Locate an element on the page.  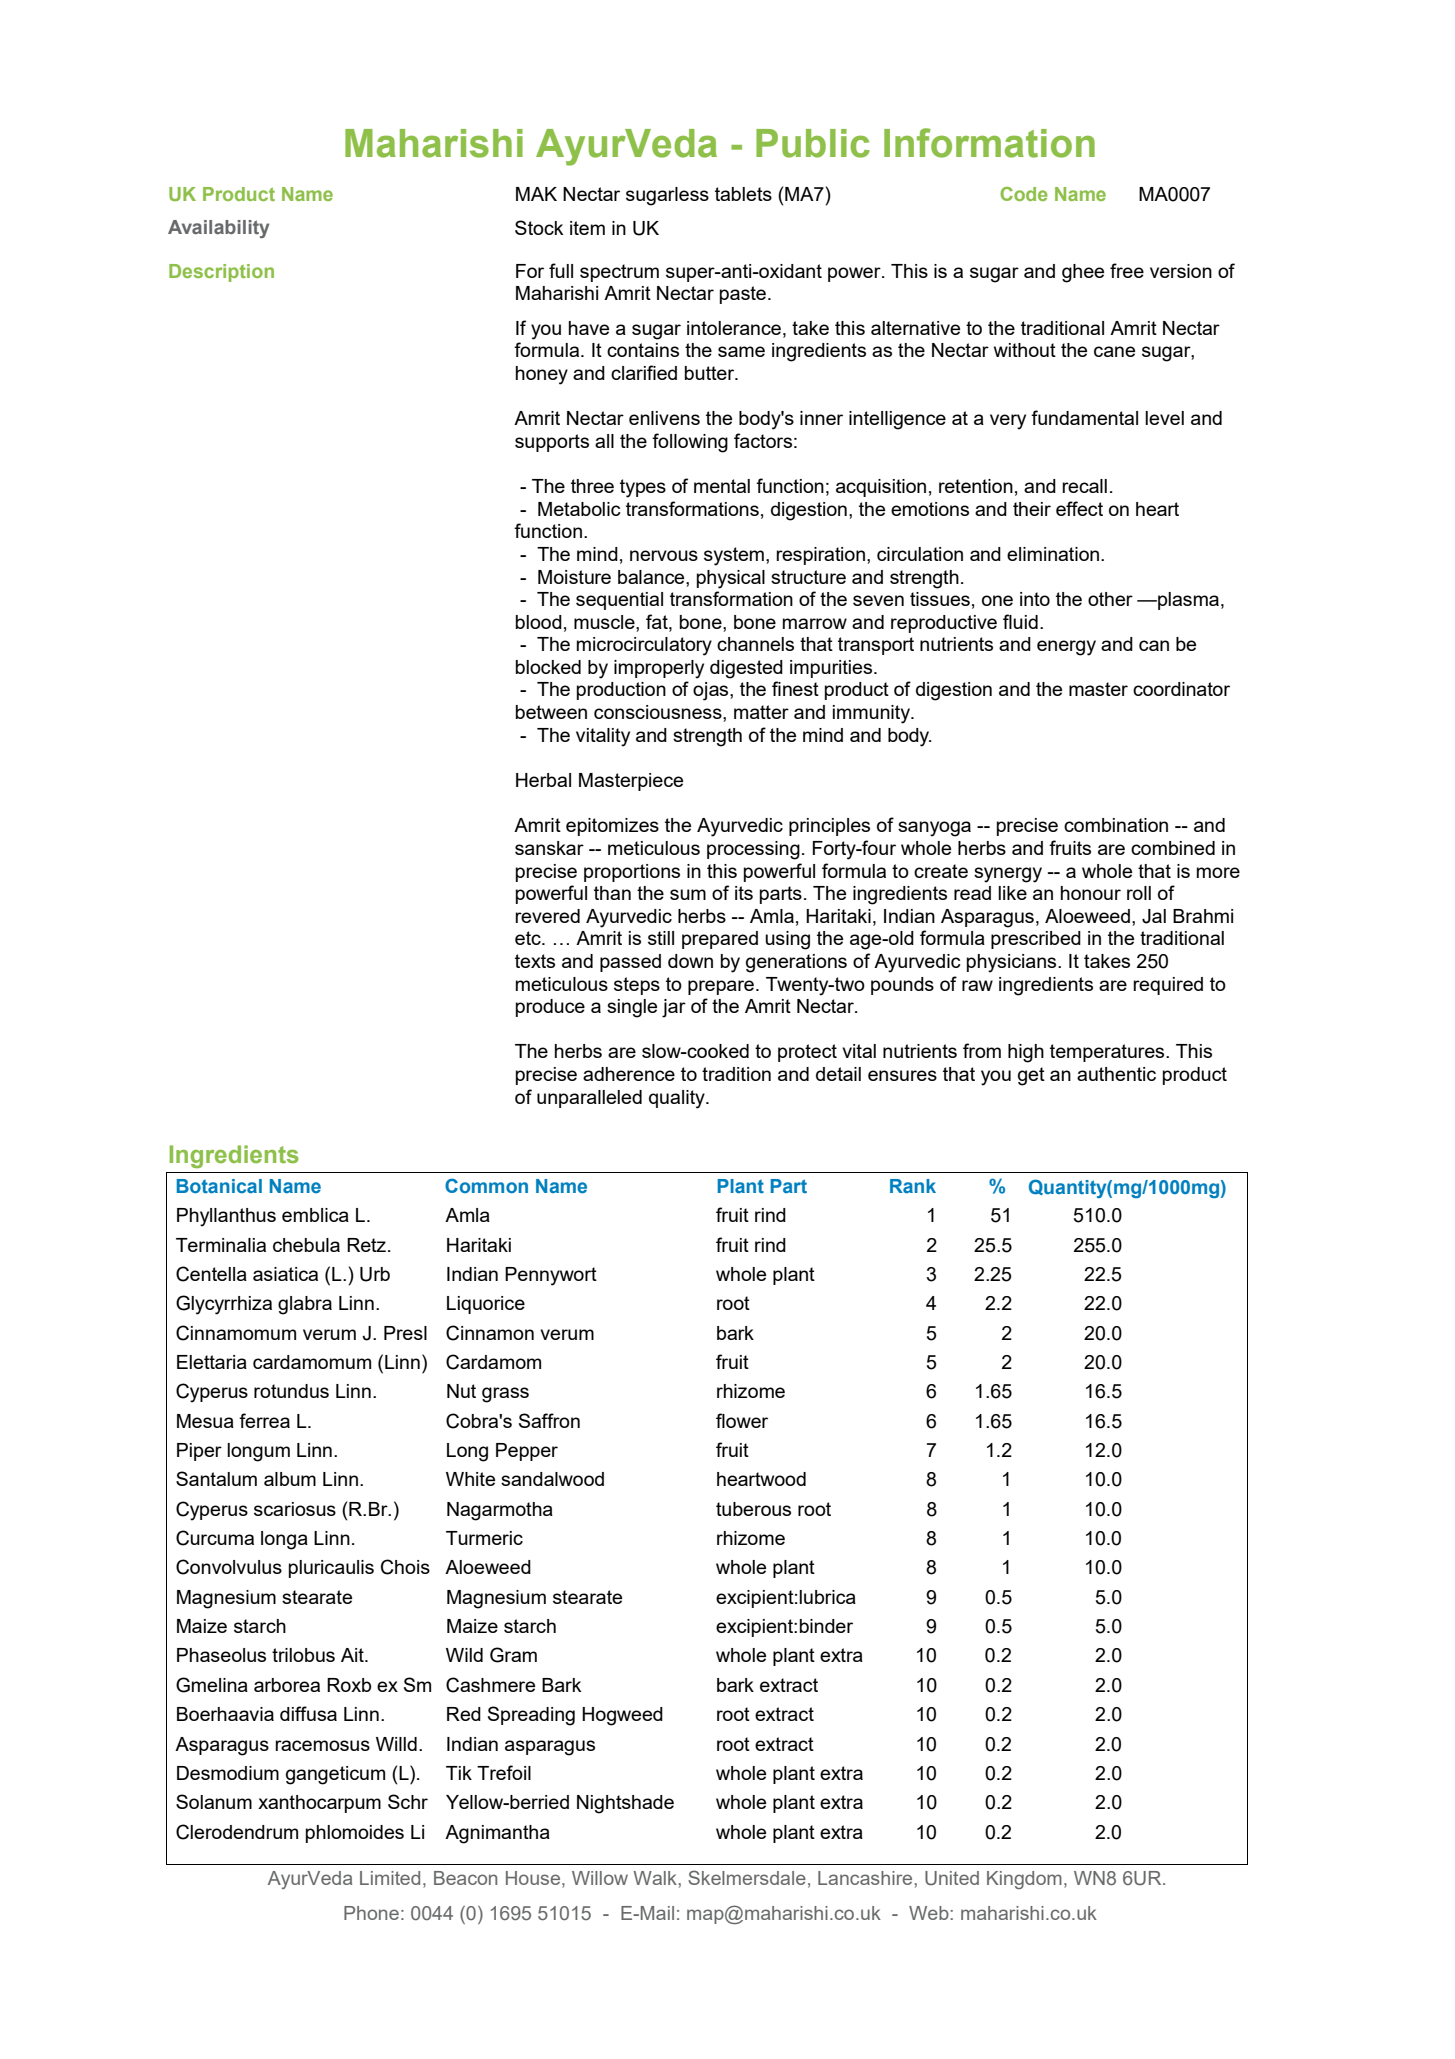
temperatures is located at coordinates (1108, 1053).
